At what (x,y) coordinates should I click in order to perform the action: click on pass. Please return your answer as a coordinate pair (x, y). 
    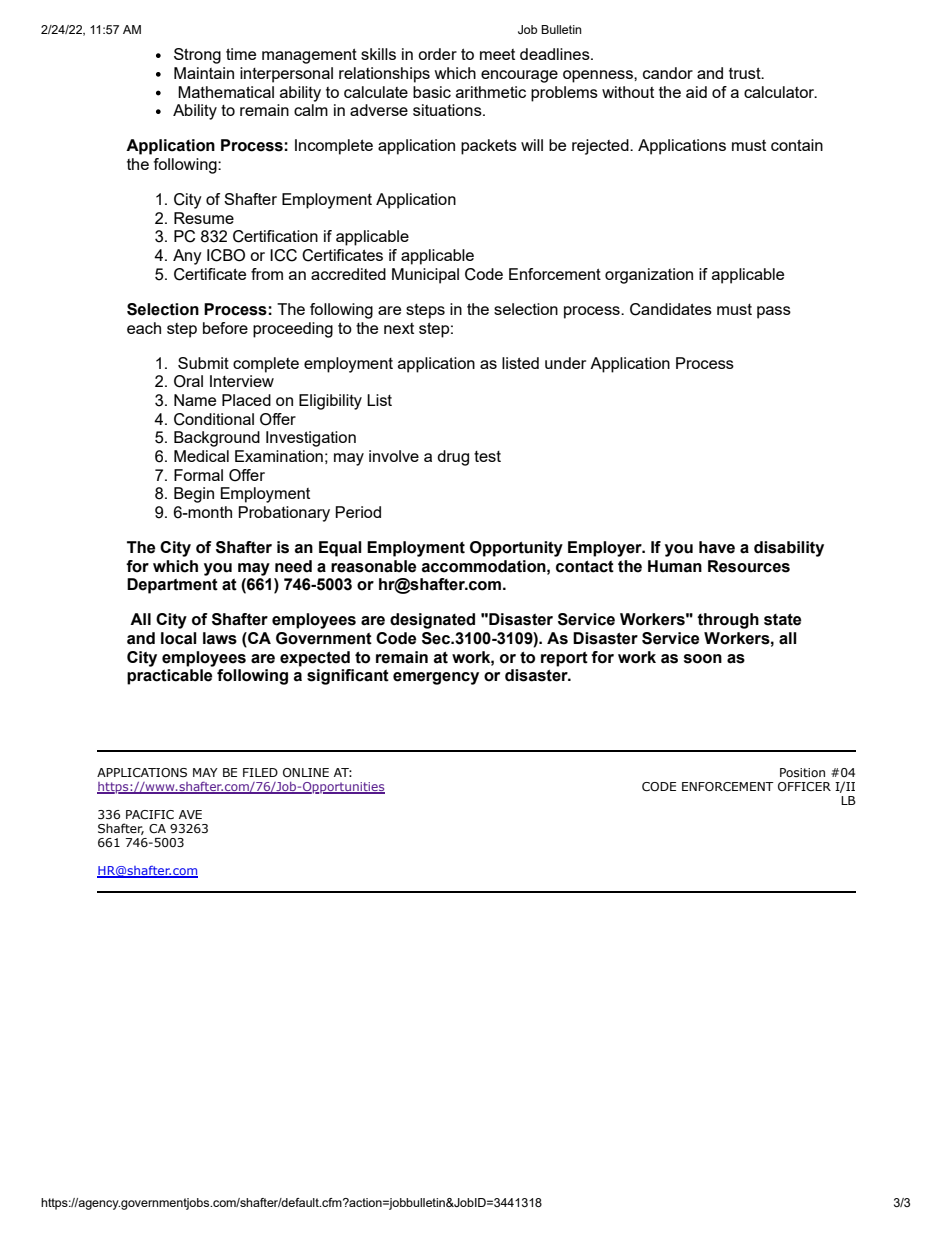
    Looking at the image, I should click on (774, 312).
